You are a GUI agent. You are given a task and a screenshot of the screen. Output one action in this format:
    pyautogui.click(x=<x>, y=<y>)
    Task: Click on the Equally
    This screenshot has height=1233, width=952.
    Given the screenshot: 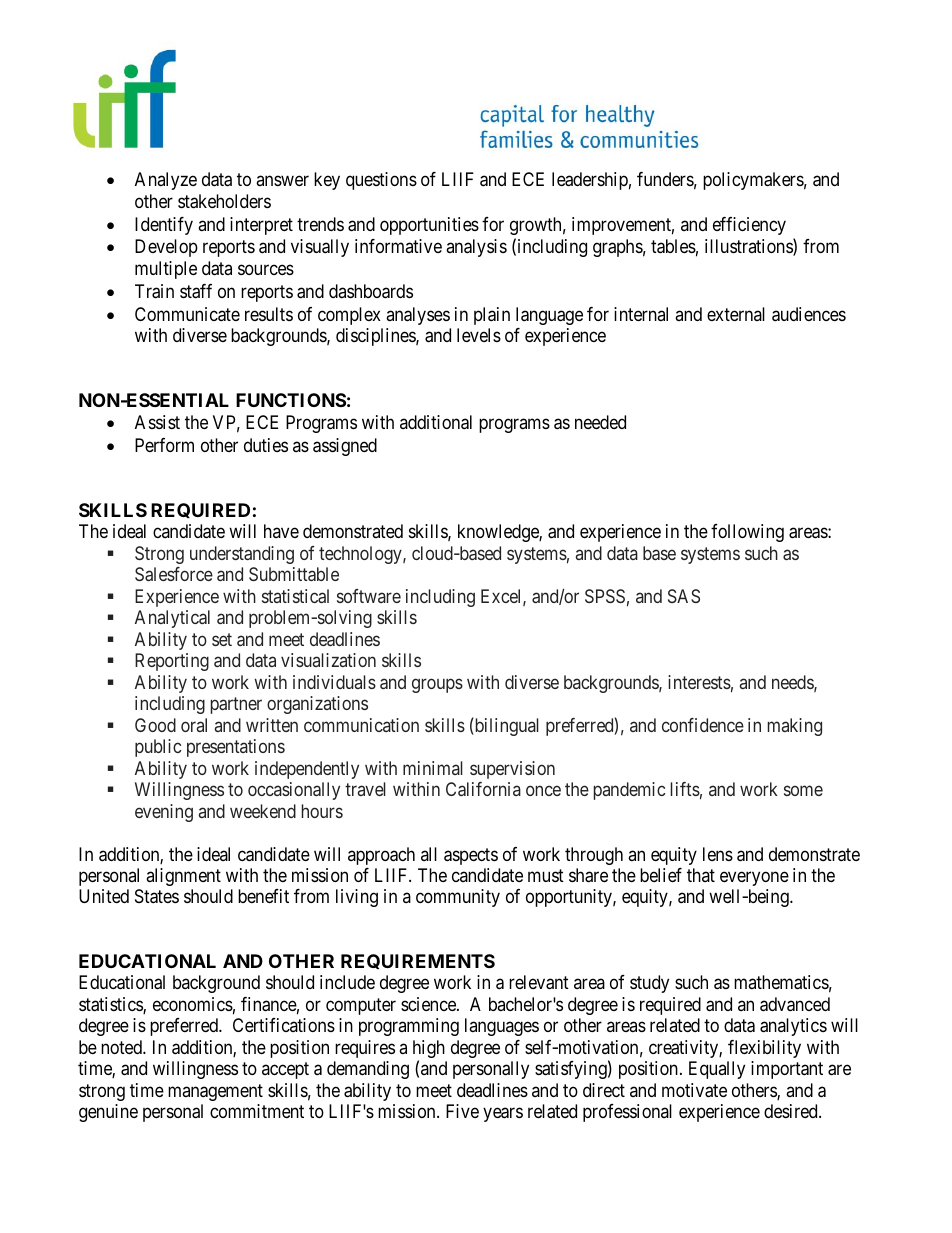 What is the action you would take?
    pyautogui.click(x=717, y=1070)
